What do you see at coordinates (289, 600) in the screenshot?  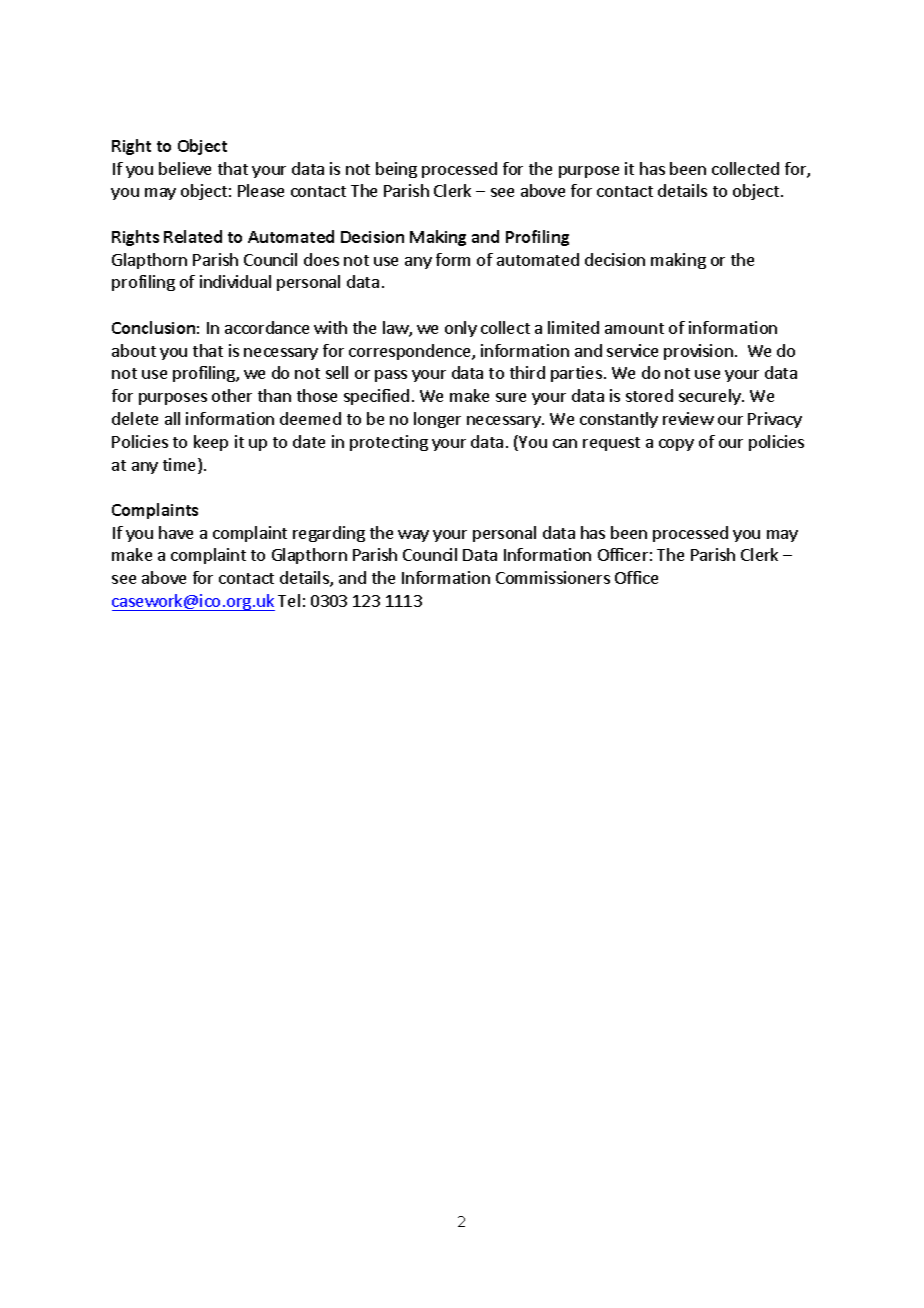 I see `Tel` at bounding box center [289, 600].
